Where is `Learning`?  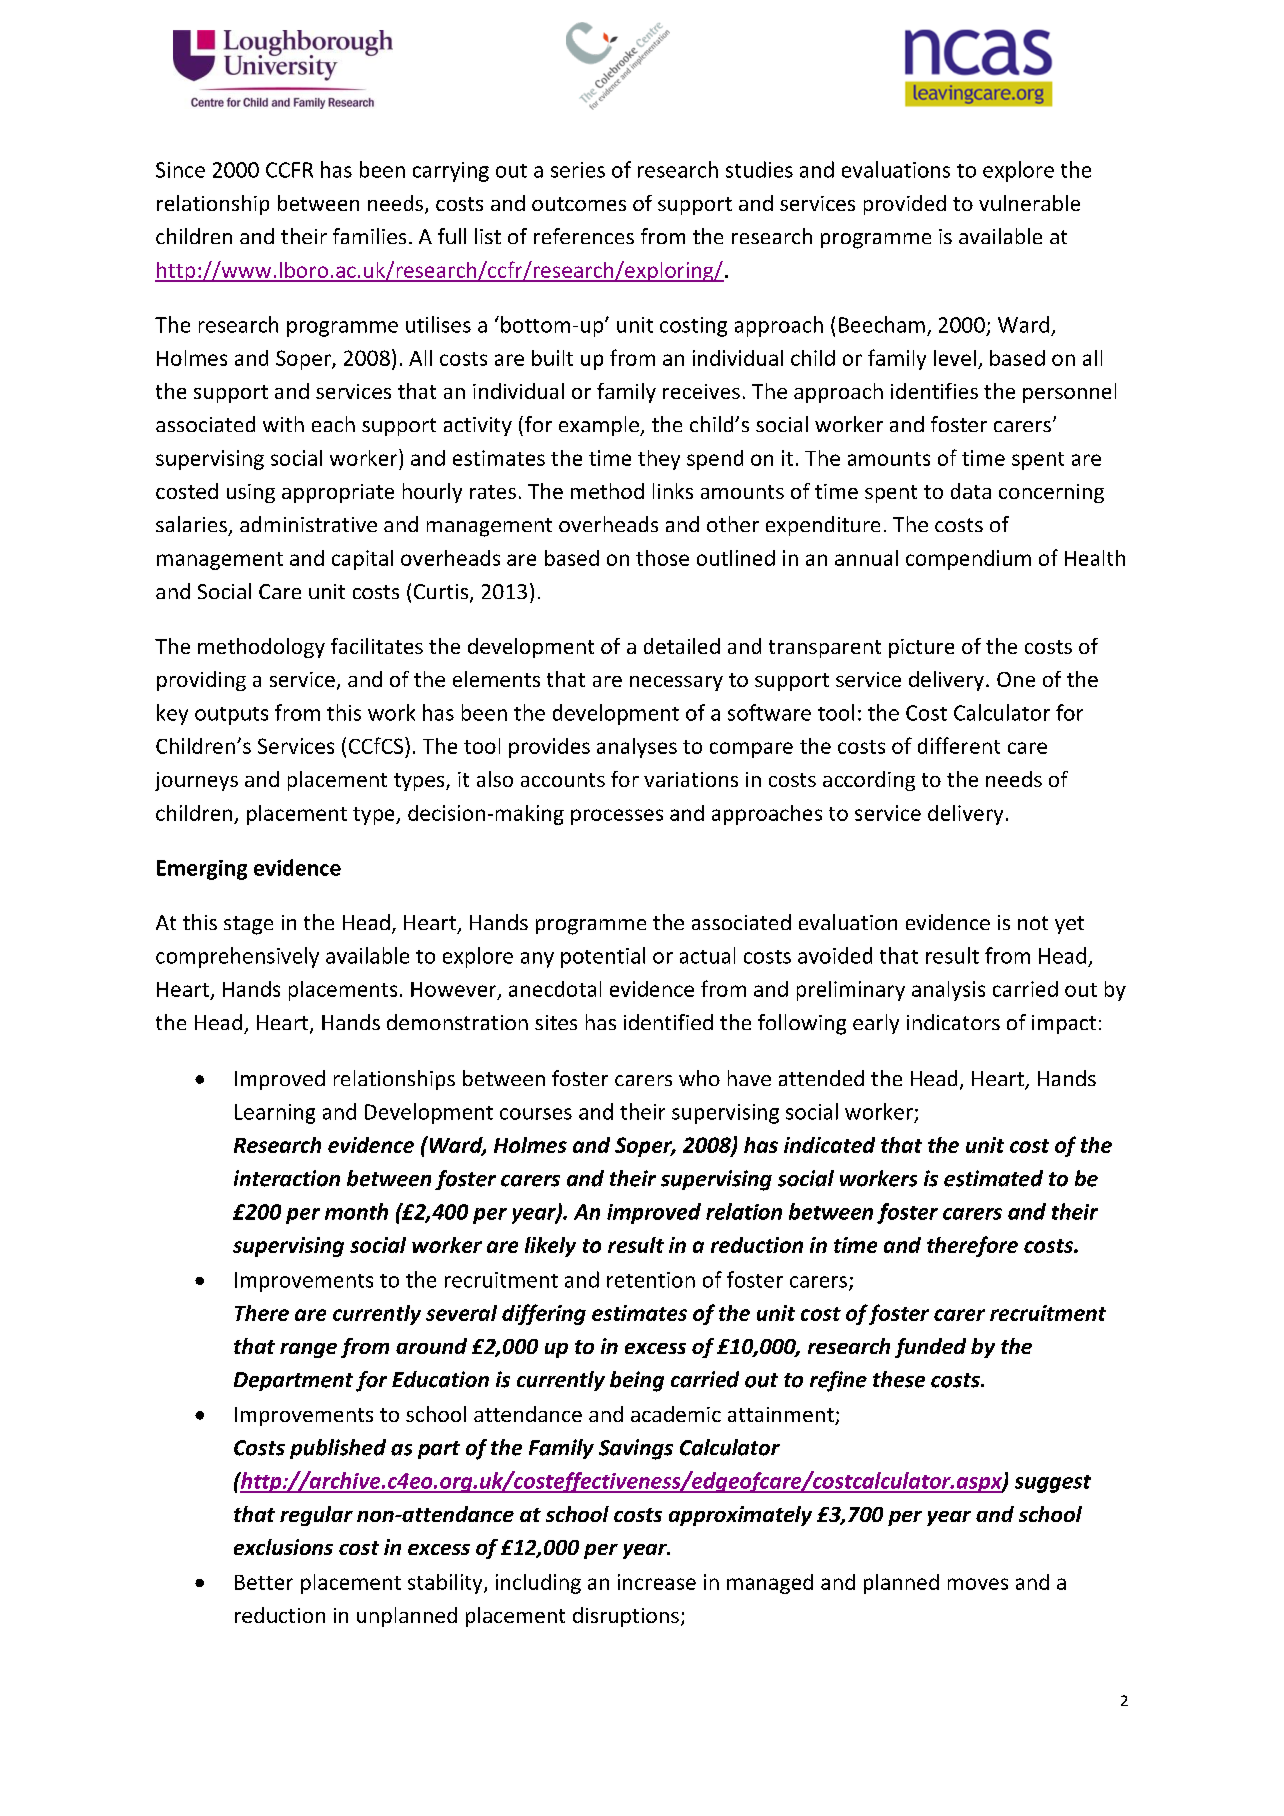 Learning is located at coordinates (275, 1114).
